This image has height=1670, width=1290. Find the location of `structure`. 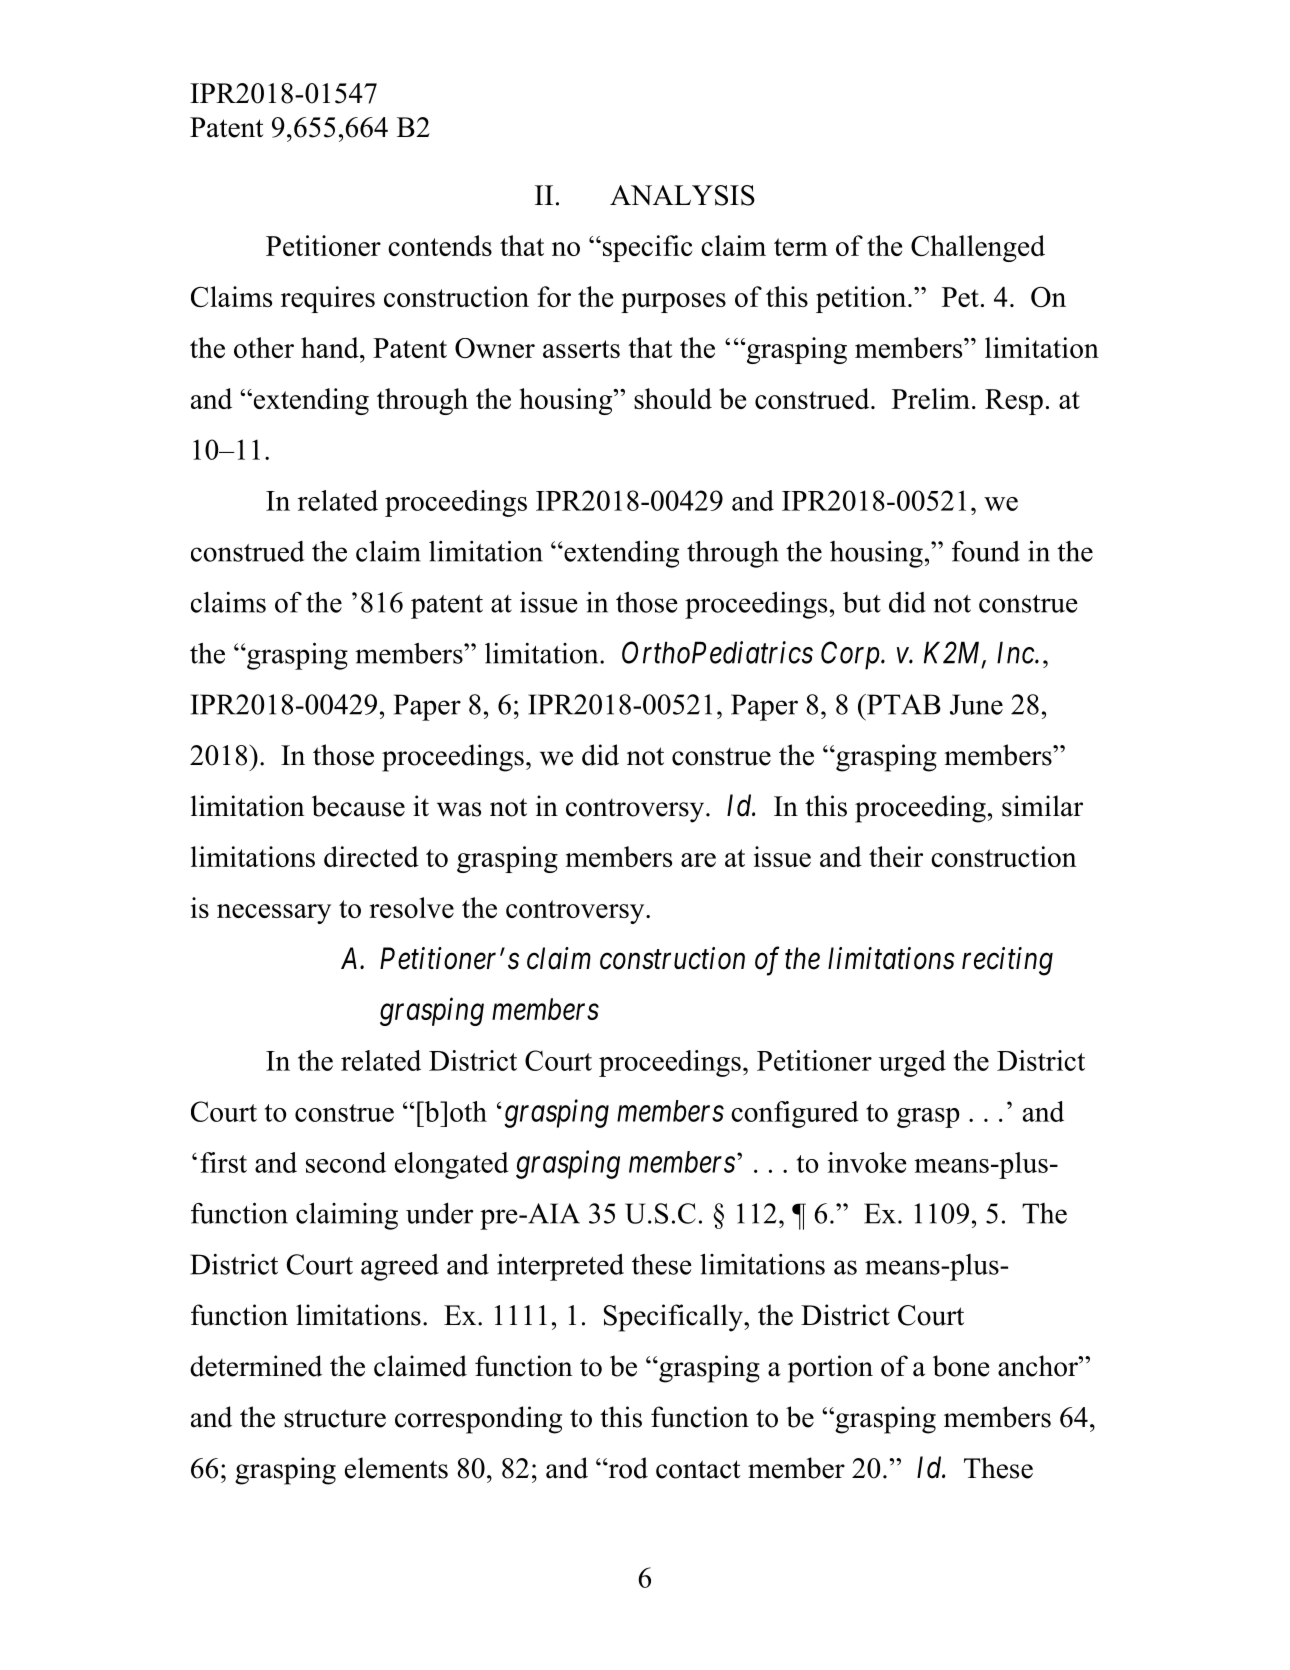

structure is located at coordinates (335, 1418).
